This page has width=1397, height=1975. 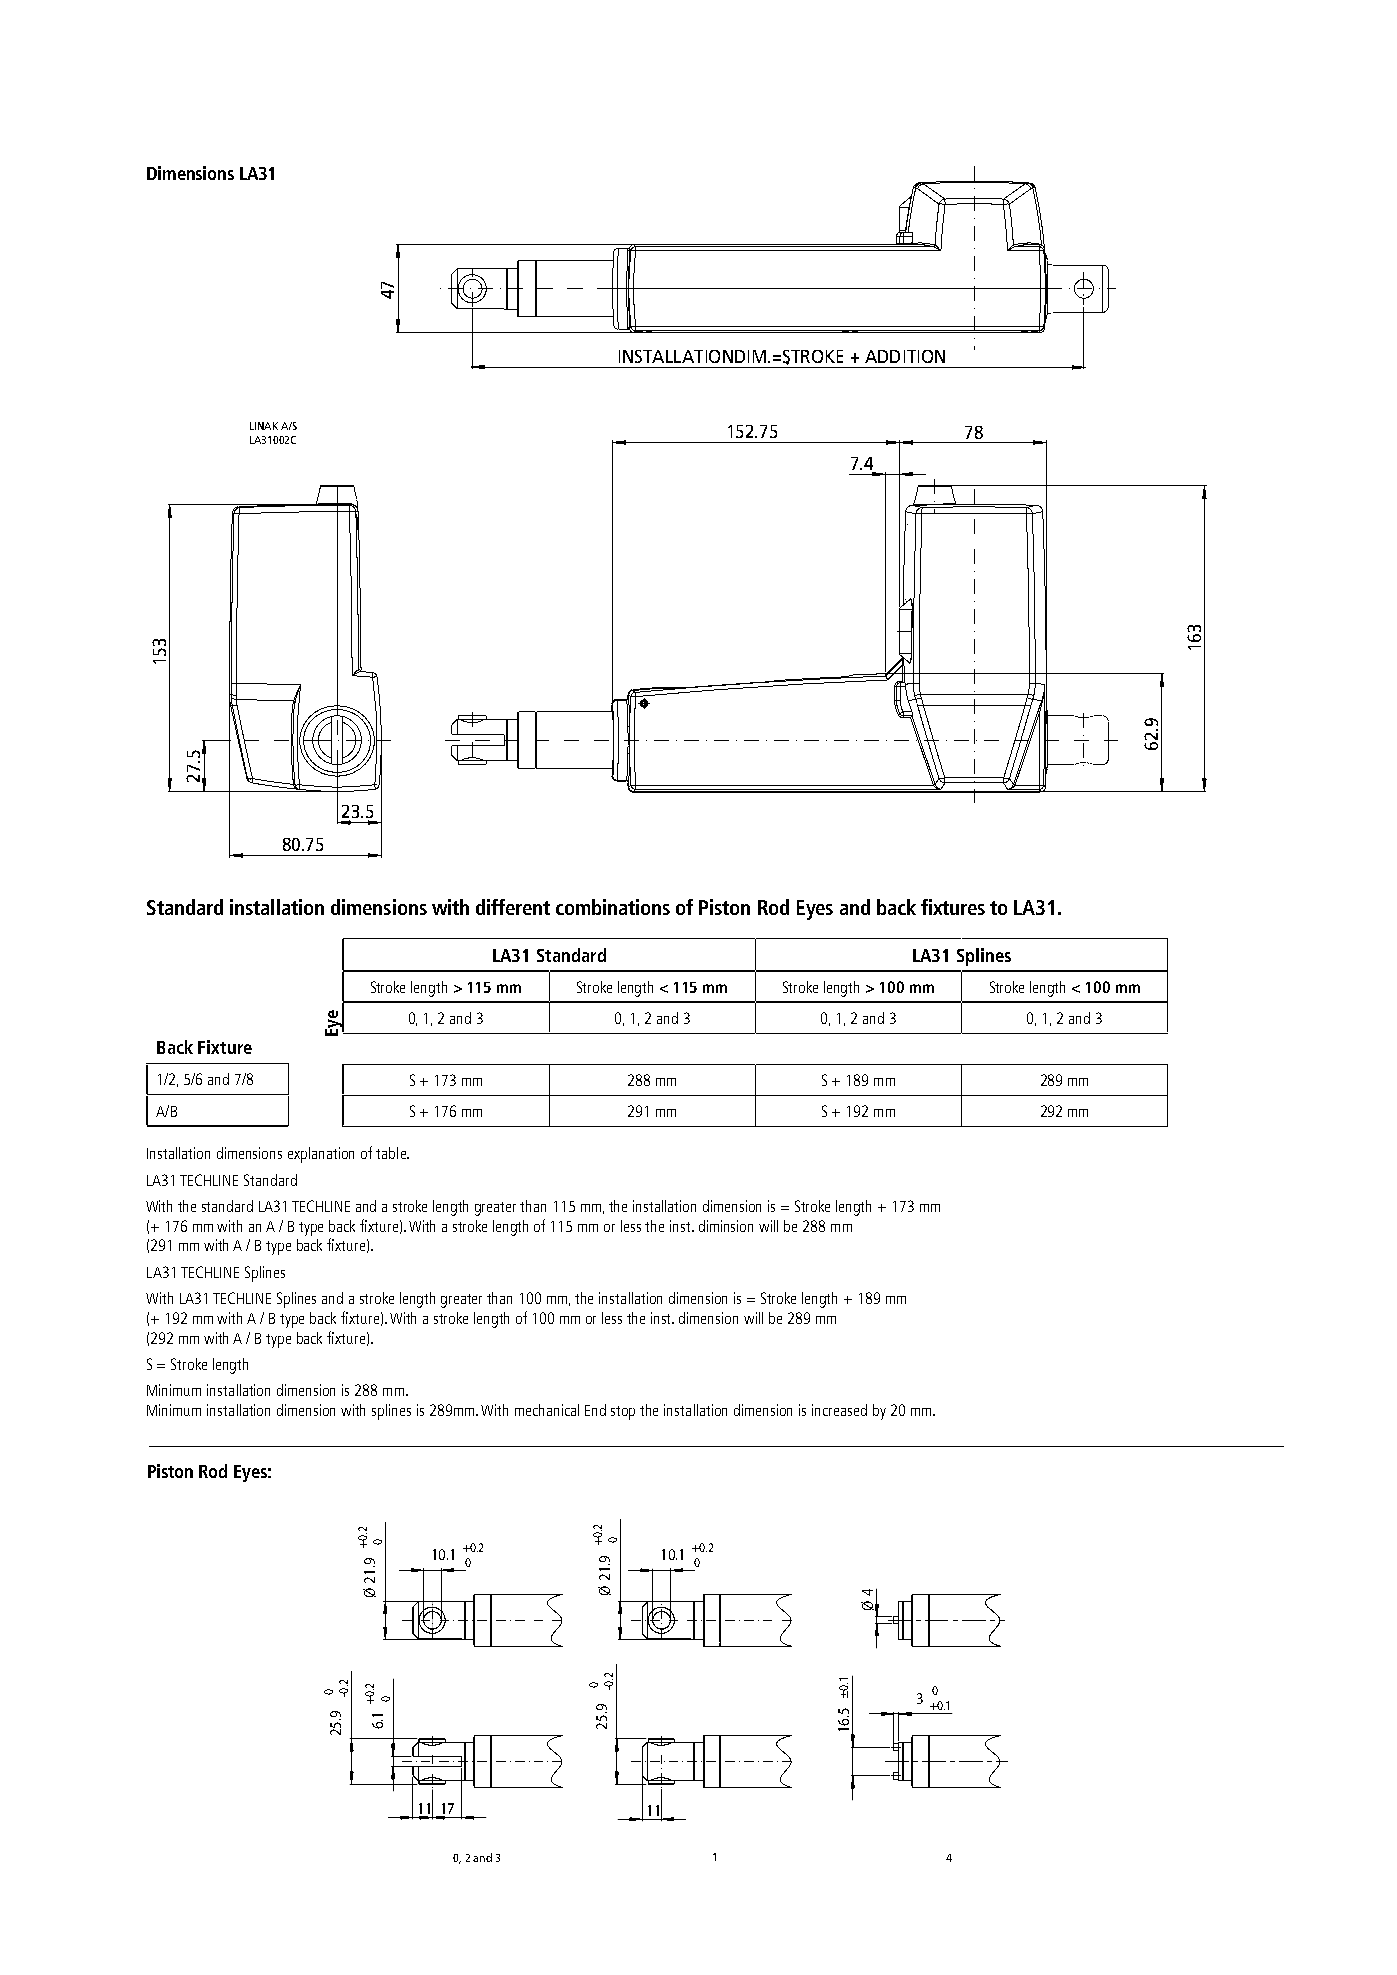 I want to click on explanation, so click(x=321, y=1155).
